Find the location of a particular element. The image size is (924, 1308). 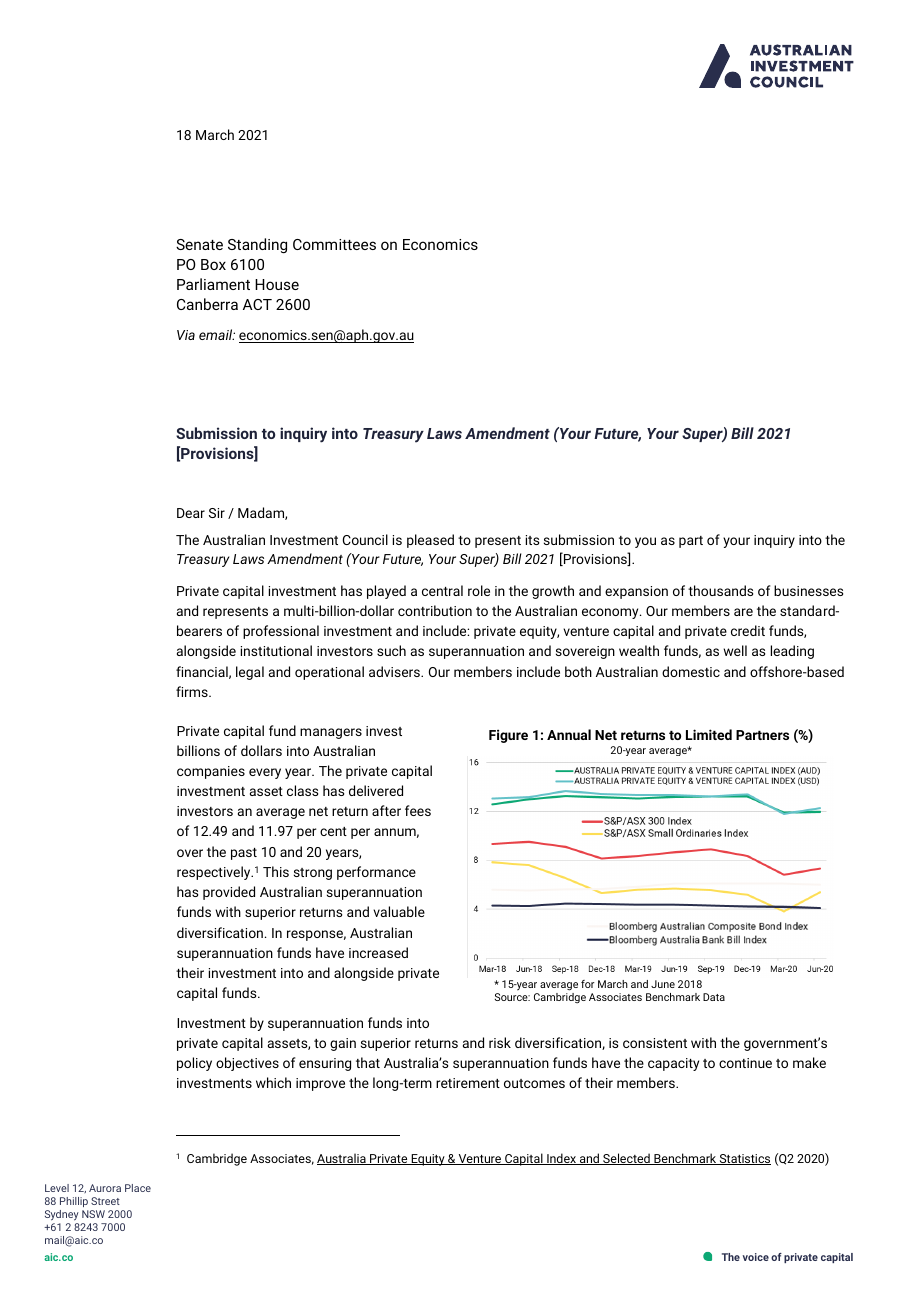

contribution is located at coordinates (435, 610).
